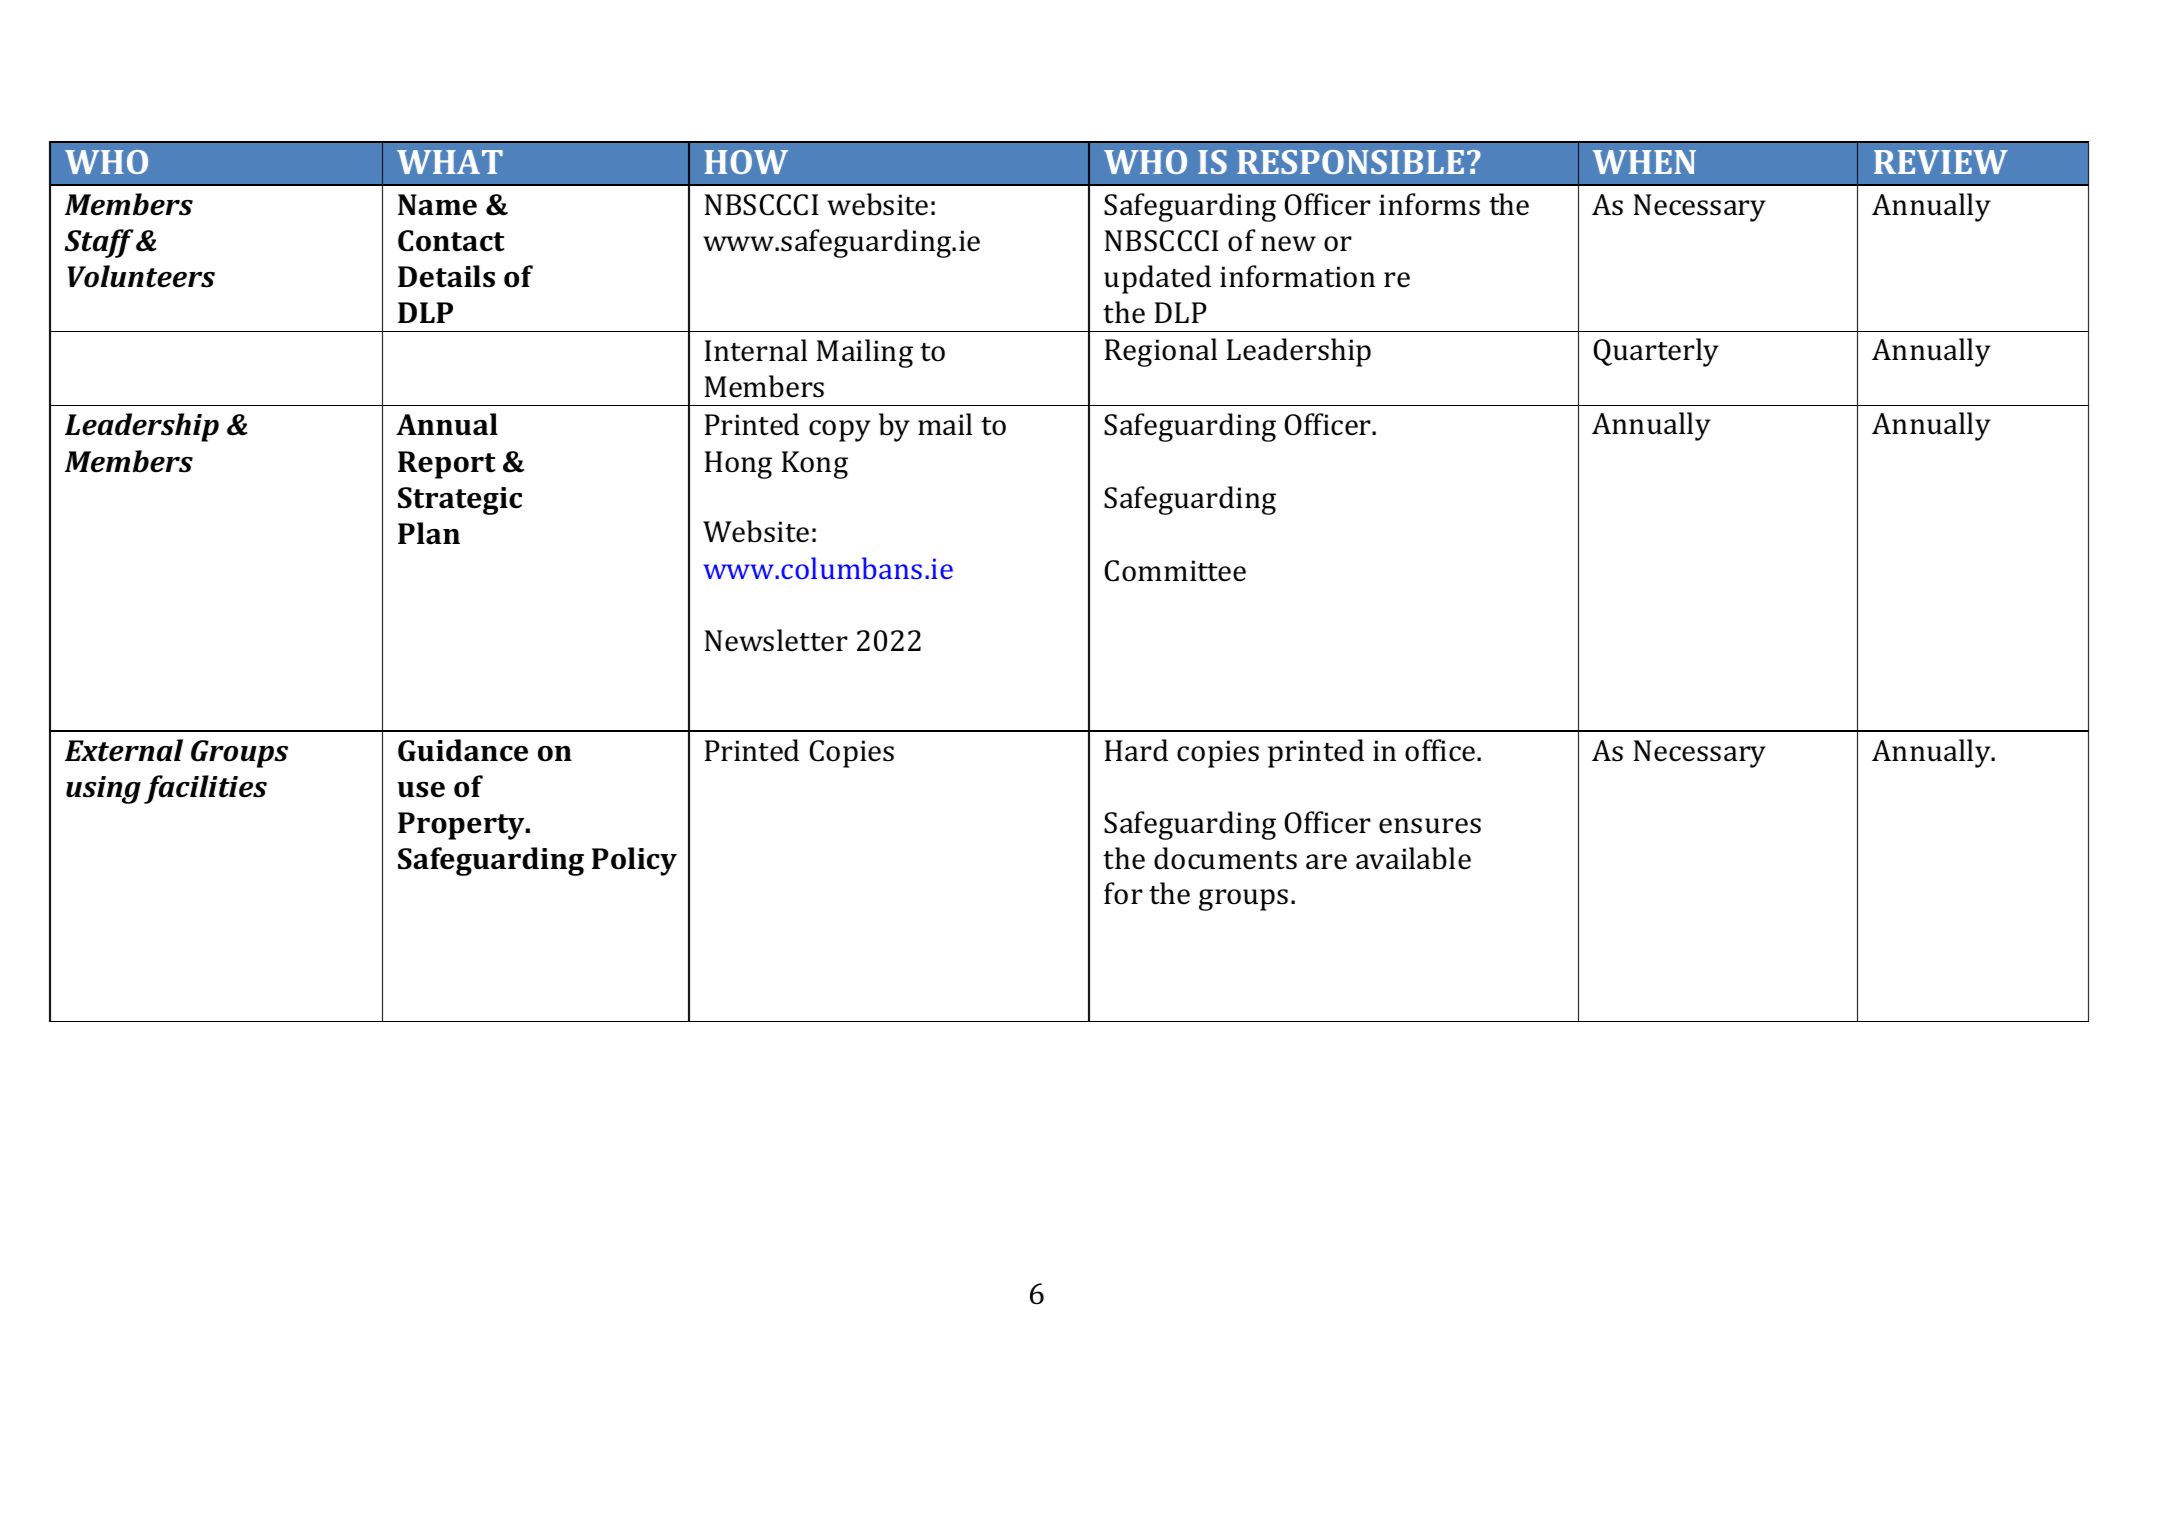 Image resolution: width=2162 pixels, height=1528 pixels. Describe the element at coordinates (437, 205) in the screenshot. I see `Name` at that location.
